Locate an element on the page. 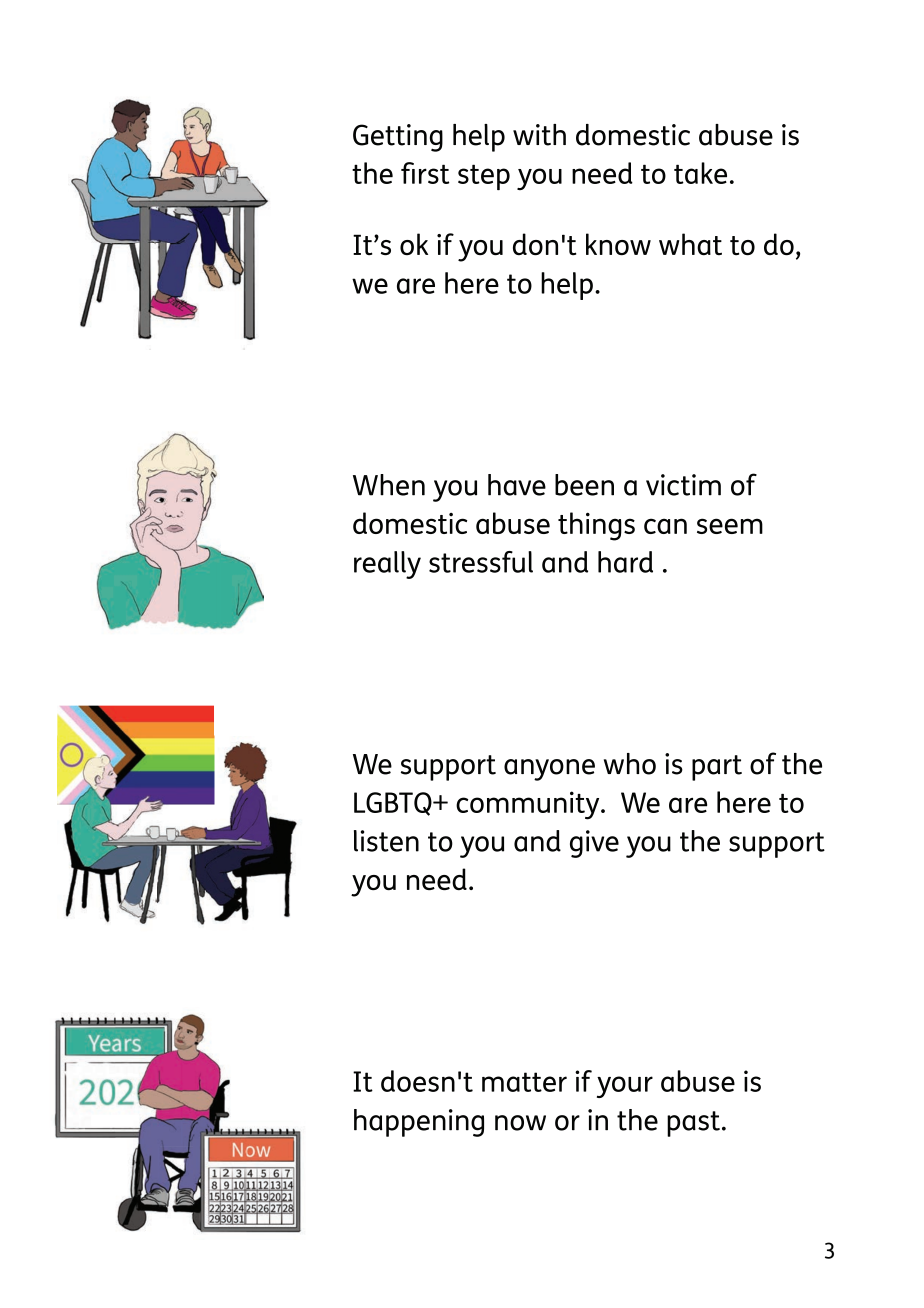 The image size is (924, 1308). things is located at coordinates (596, 526).
